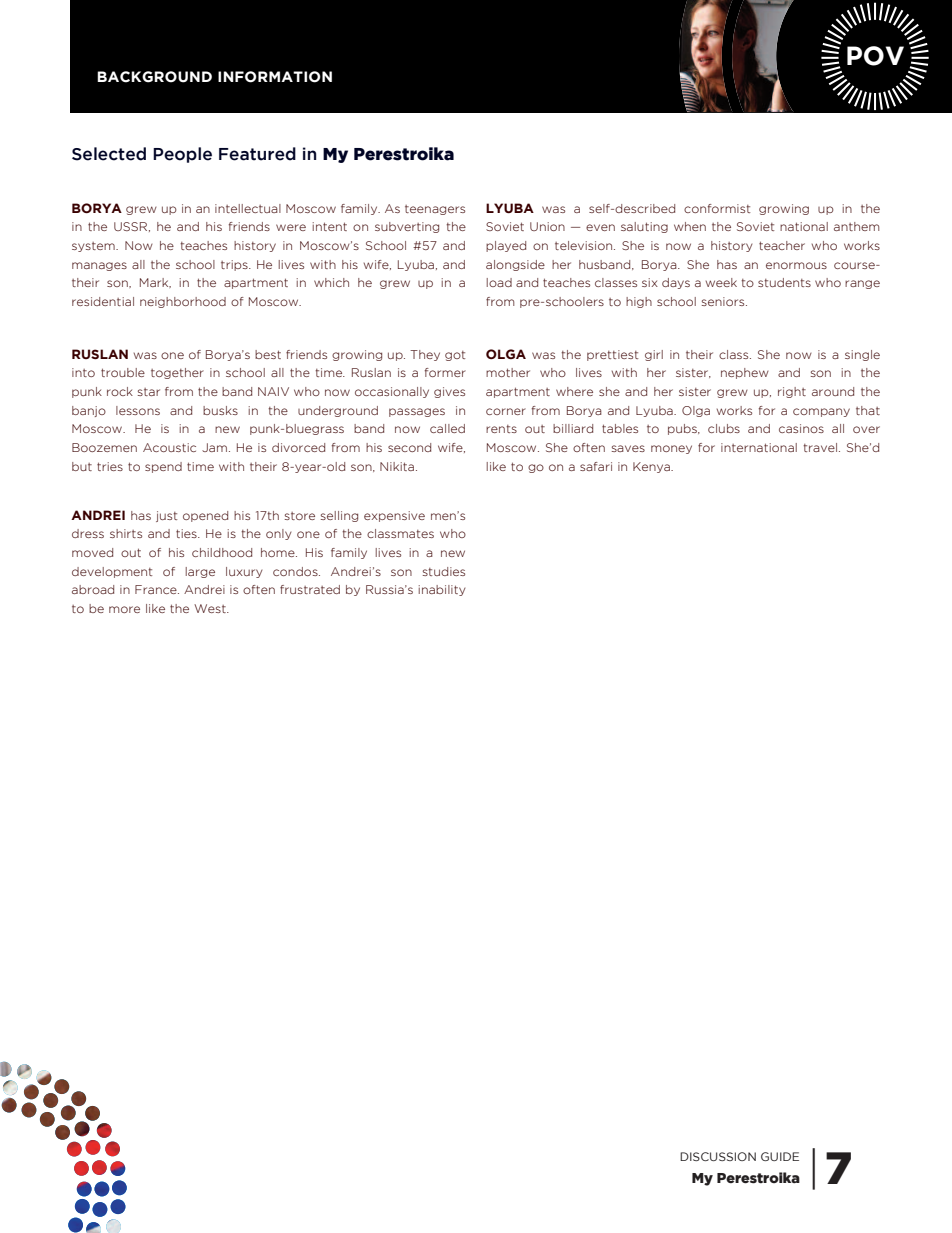 This page has height=1233, width=952. Describe the element at coordinates (718, 1156) in the page. I see `DISCUSSION` at that location.
